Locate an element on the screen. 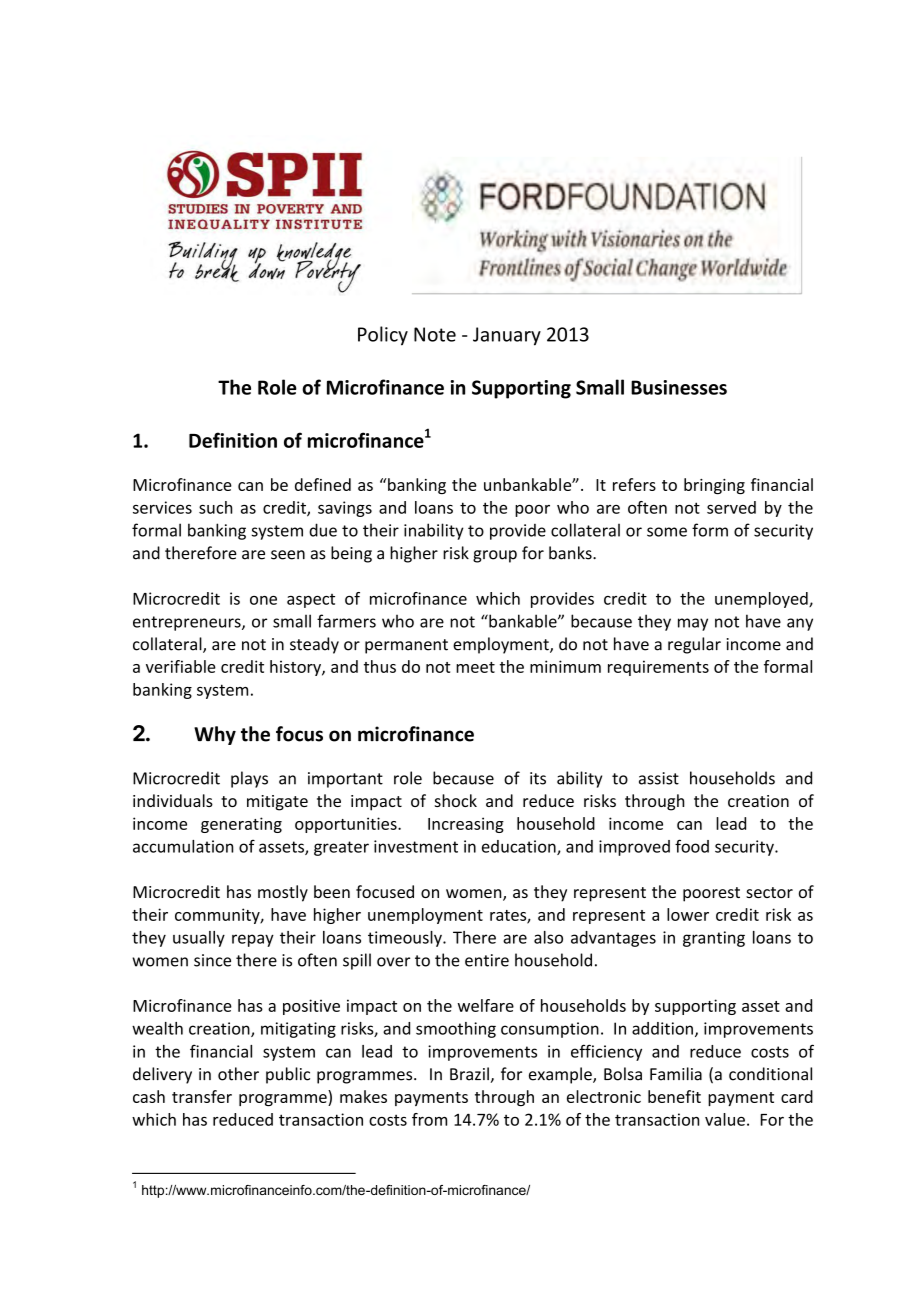 The image size is (924, 1308). Policy is located at coordinates (383, 336).
